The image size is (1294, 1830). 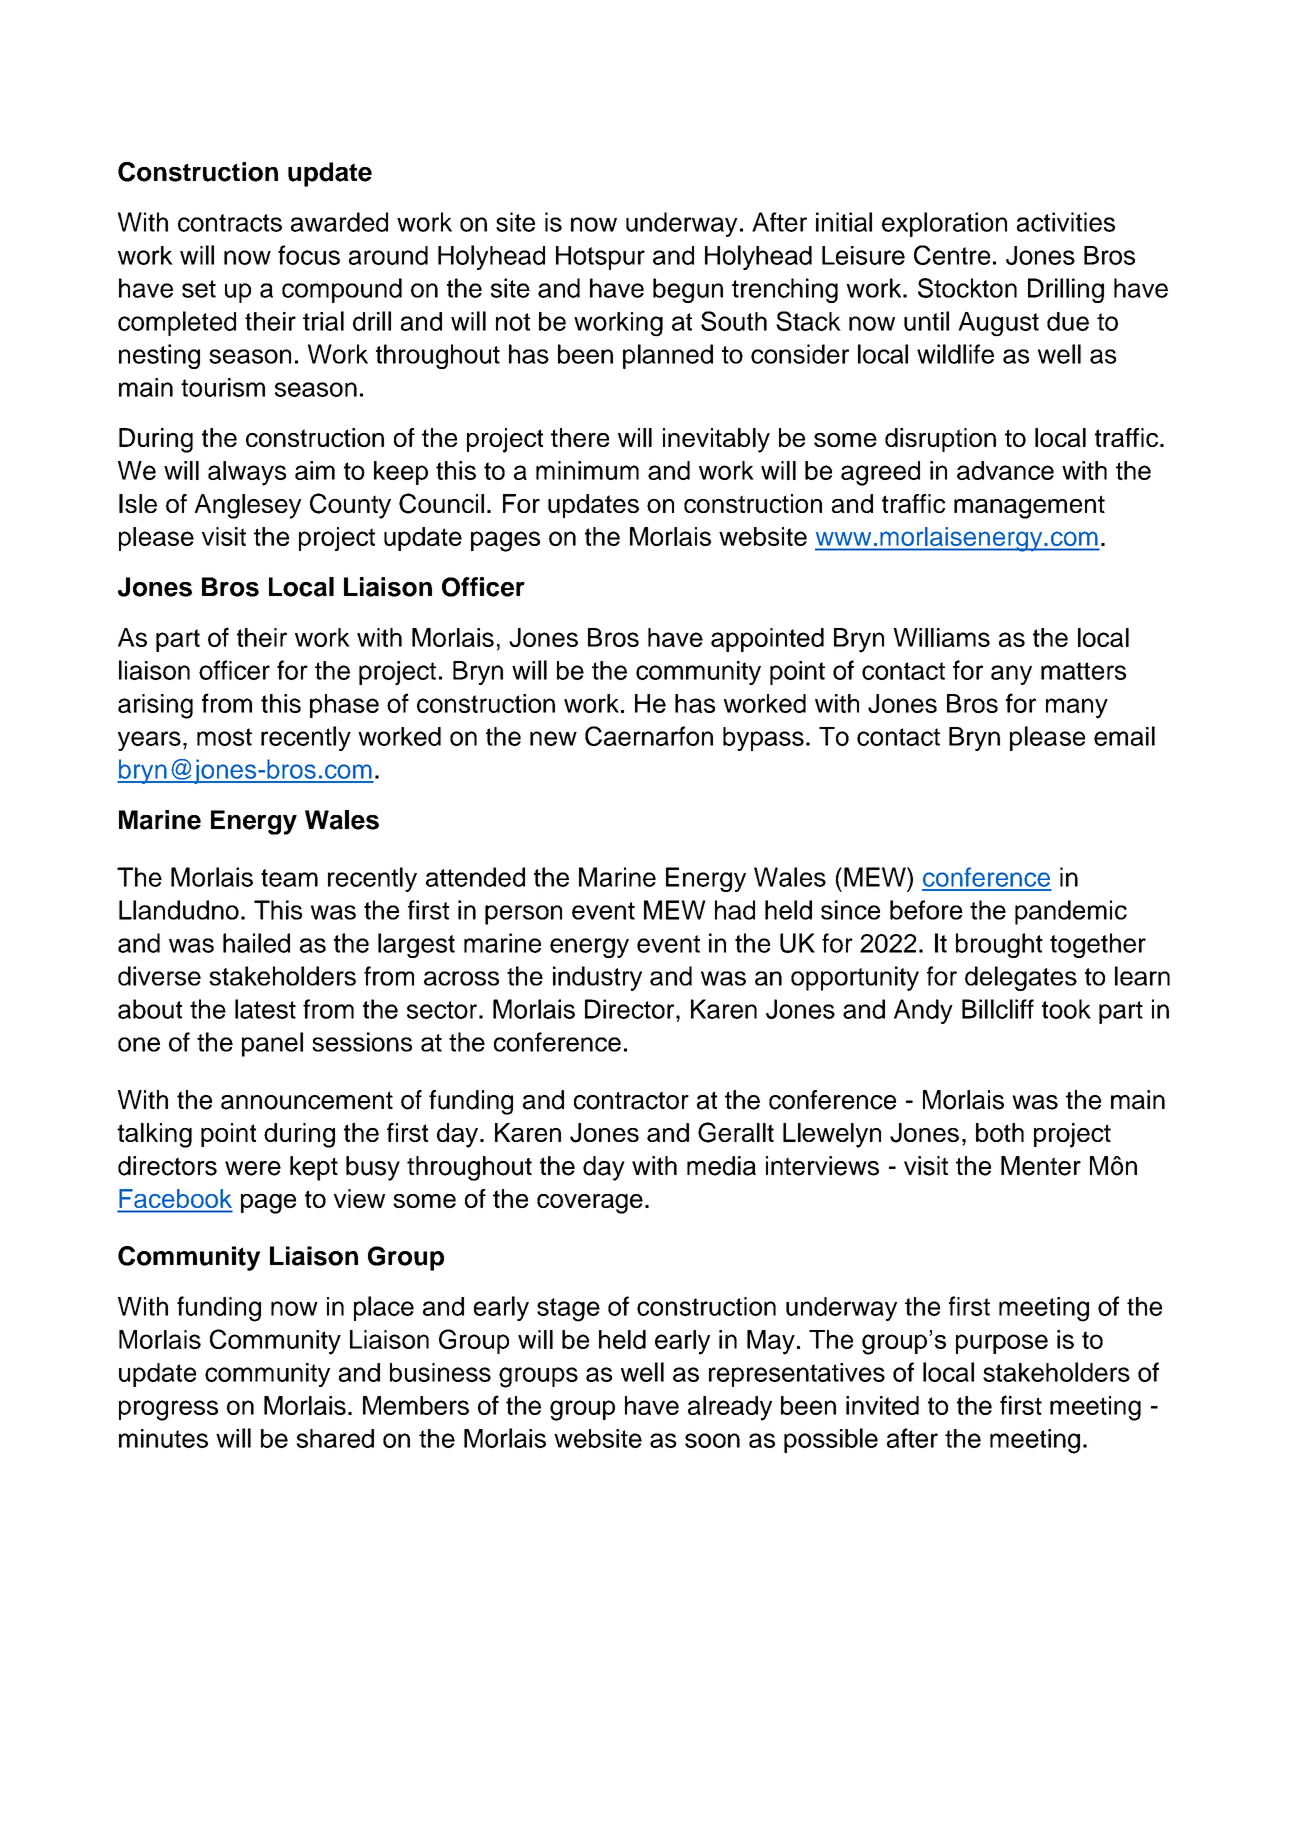 What do you see at coordinates (688, 290) in the screenshot?
I see `begun` at bounding box center [688, 290].
